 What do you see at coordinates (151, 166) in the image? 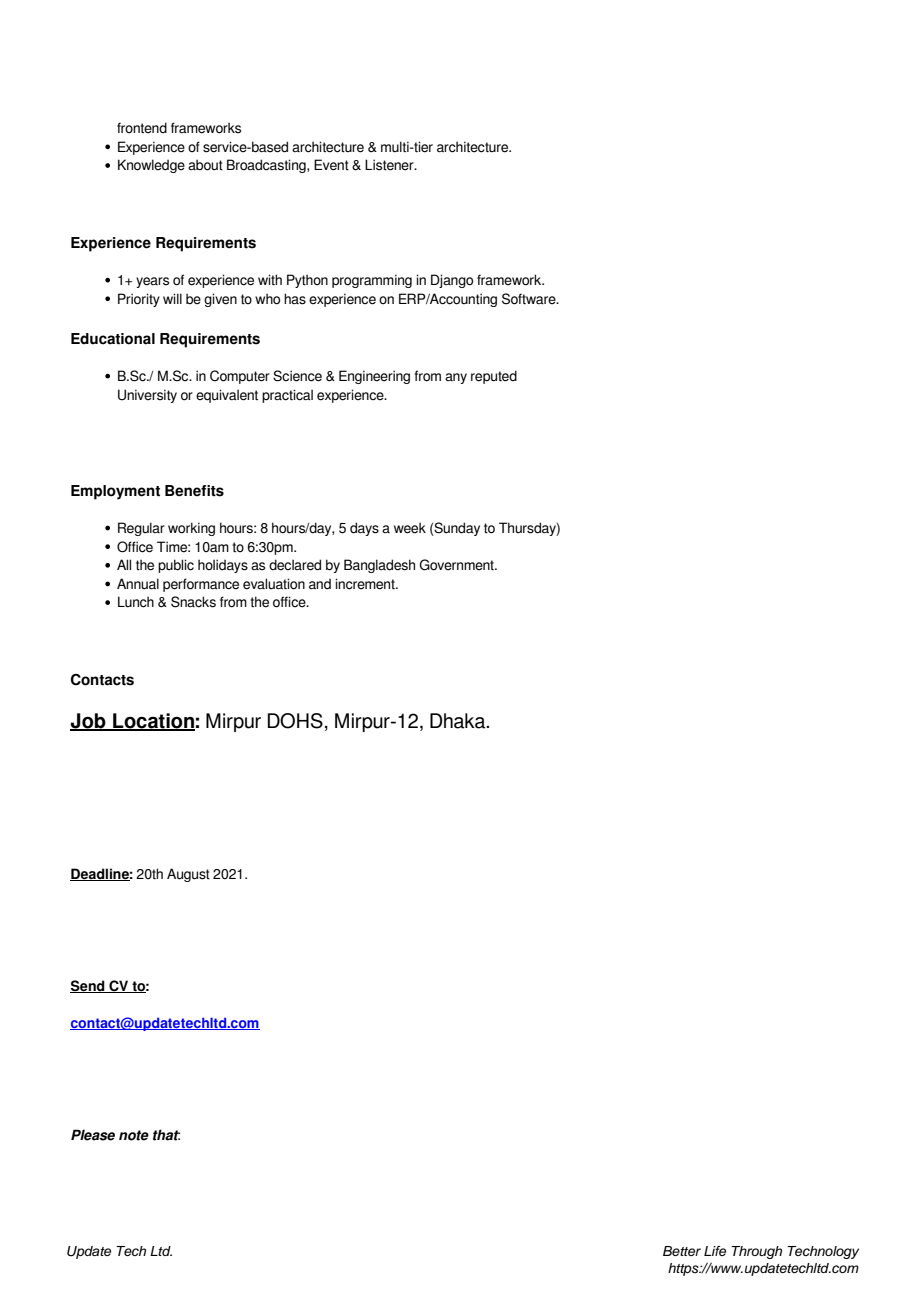
I see `Knowledge` at bounding box center [151, 166].
